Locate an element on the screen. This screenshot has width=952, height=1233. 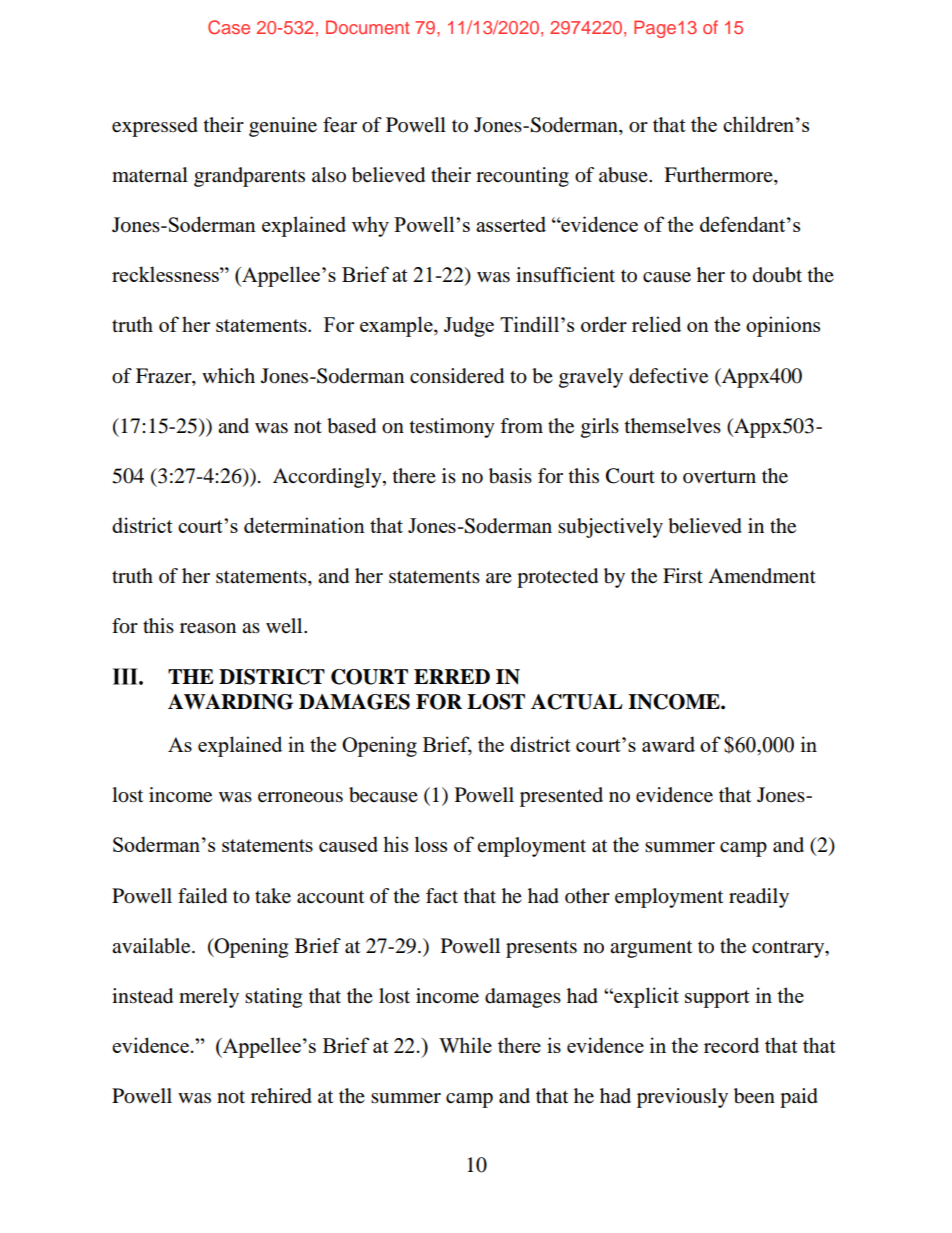
While is located at coordinates (465, 1045).
